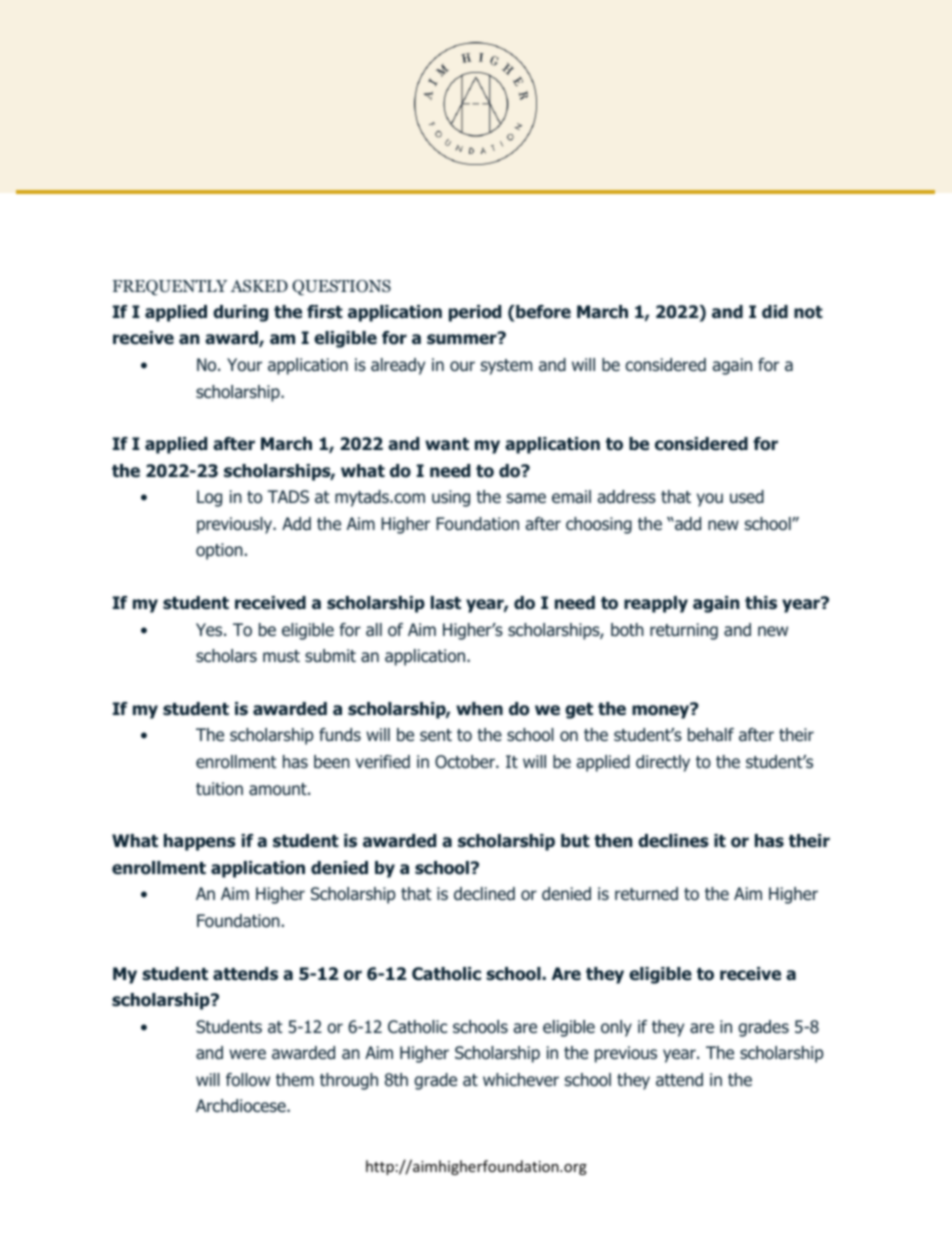 The height and width of the document is (1233, 952). What do you see at coordinates (673, 841) in the document?
I see `declines` at bounding box center [673, 841].
